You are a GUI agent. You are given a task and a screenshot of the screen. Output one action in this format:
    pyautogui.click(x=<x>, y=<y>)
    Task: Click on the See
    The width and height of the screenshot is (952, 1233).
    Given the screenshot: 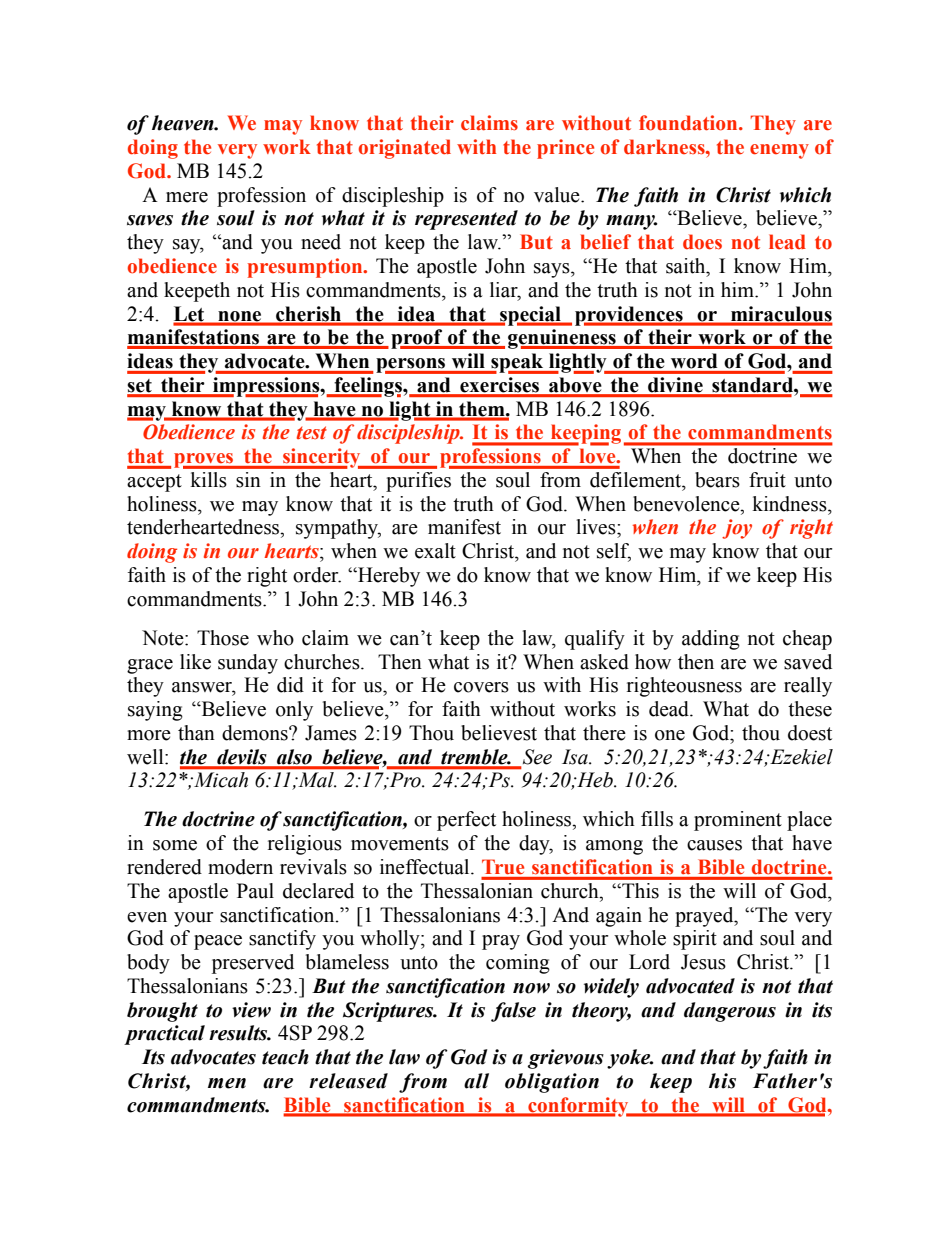 What is the action you would take?
    pyautogui.click(x=537, y=757)
